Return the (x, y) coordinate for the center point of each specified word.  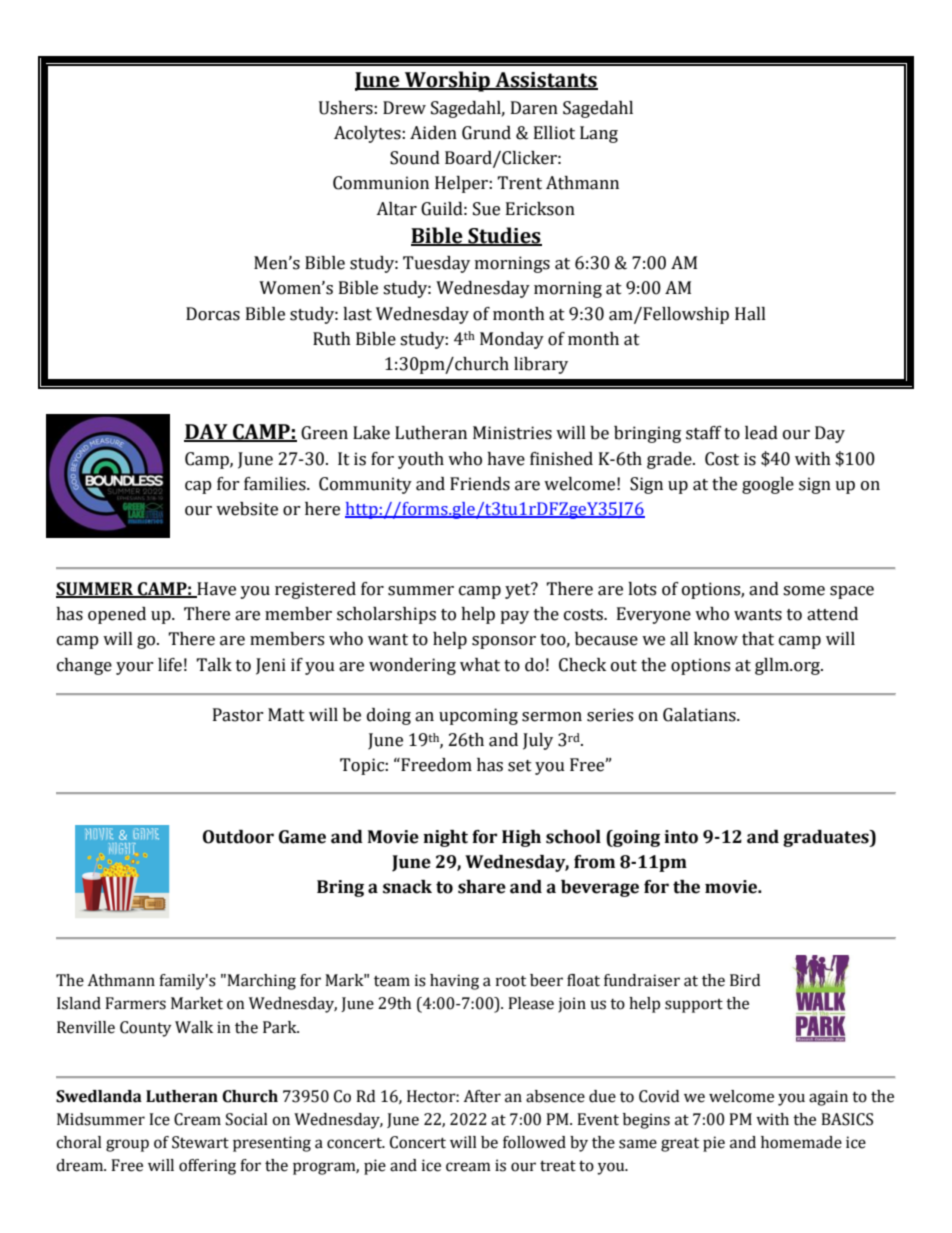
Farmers (135, 1003)
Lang (599, 134)
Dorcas (213, 314)
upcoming (478, 716)
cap (198, 487)
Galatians (700, 715)
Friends (480, 484)
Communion (381, 183)
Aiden (433, 133)
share (482, 887)
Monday (512, 340)
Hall (750, 314)
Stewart (200, 1142)
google (768, 485)
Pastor (238, 715)
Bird (745, 980)
